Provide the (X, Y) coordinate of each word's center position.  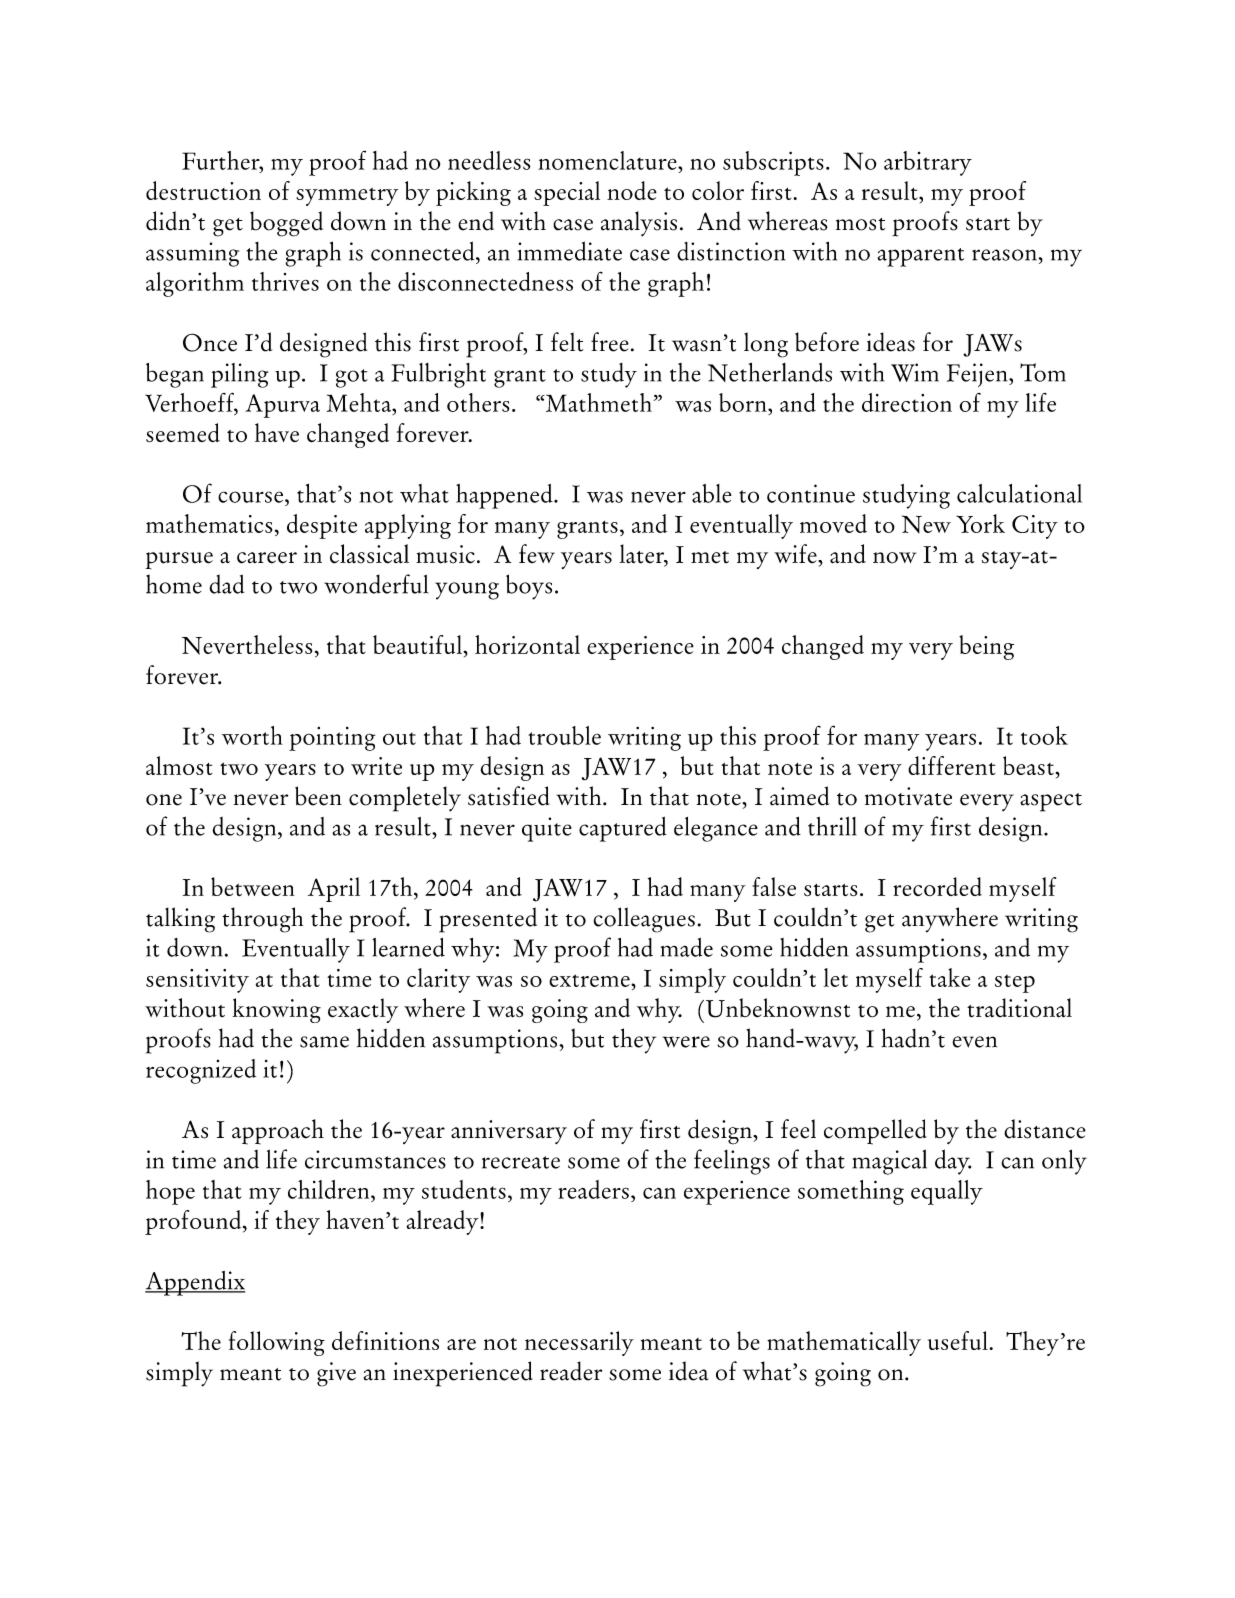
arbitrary (928, 163)
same (324, 1042)
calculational (1019, 493)
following (277, 1343)
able (712, 493)
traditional (1019, 1008)
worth (252, 735)
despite (322, 526)
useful (959, 1340)
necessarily (579, 1343)
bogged (286, 224)
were (686, 1042)
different (951, 765)
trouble (564, 735)
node (632, 190)
